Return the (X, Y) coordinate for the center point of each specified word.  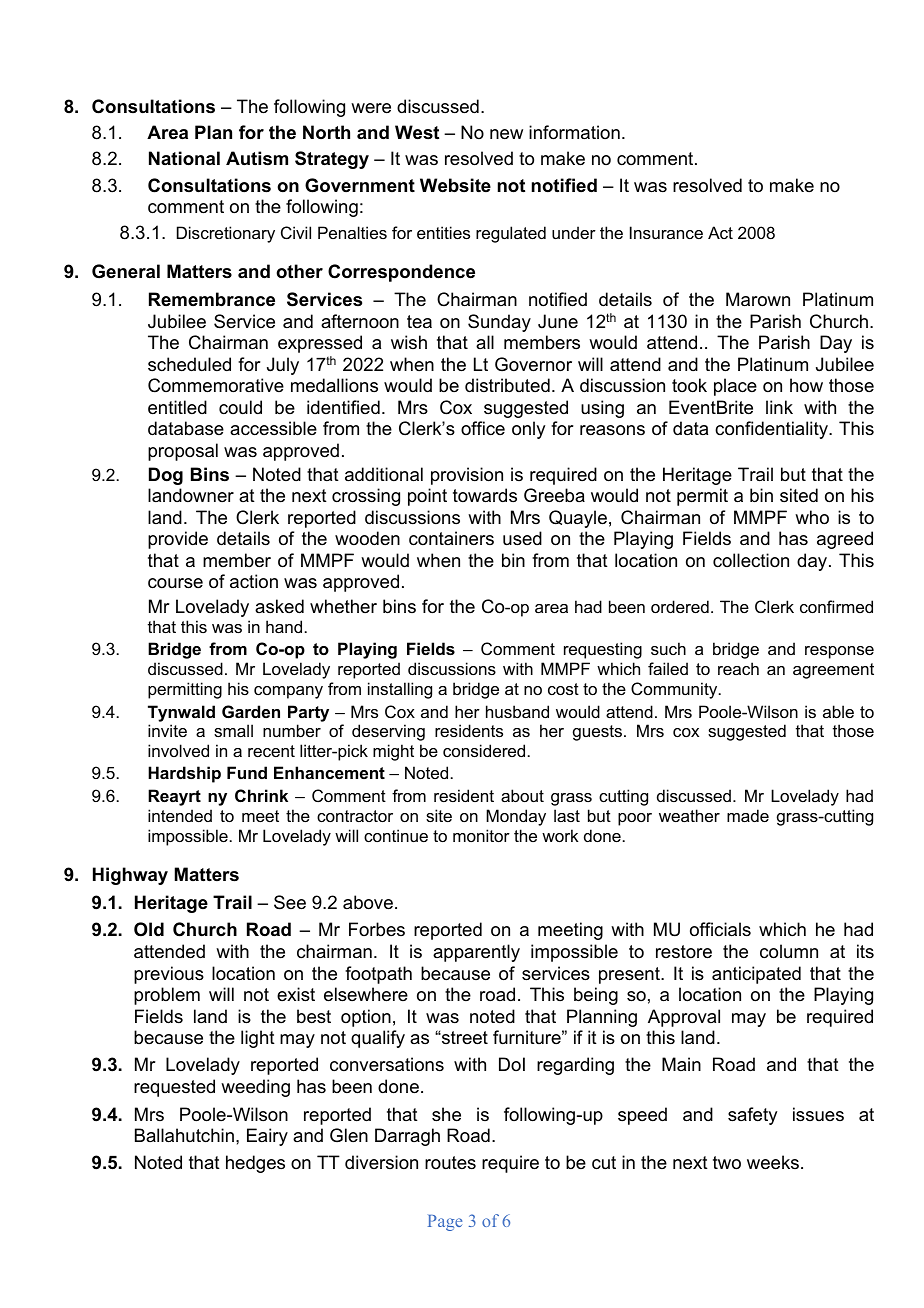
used (522, 538)
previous (169, 975)
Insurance (666, 232)
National (184, 158)
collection (751, 560)
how (806, 385)
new (506, 134)
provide (178, 540)
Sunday (499, 323)
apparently (476, 953)
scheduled (189, 364)
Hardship (184, 774)
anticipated (756, 975)
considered (484, 750)
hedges (255, 1164)
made (748, 815)
